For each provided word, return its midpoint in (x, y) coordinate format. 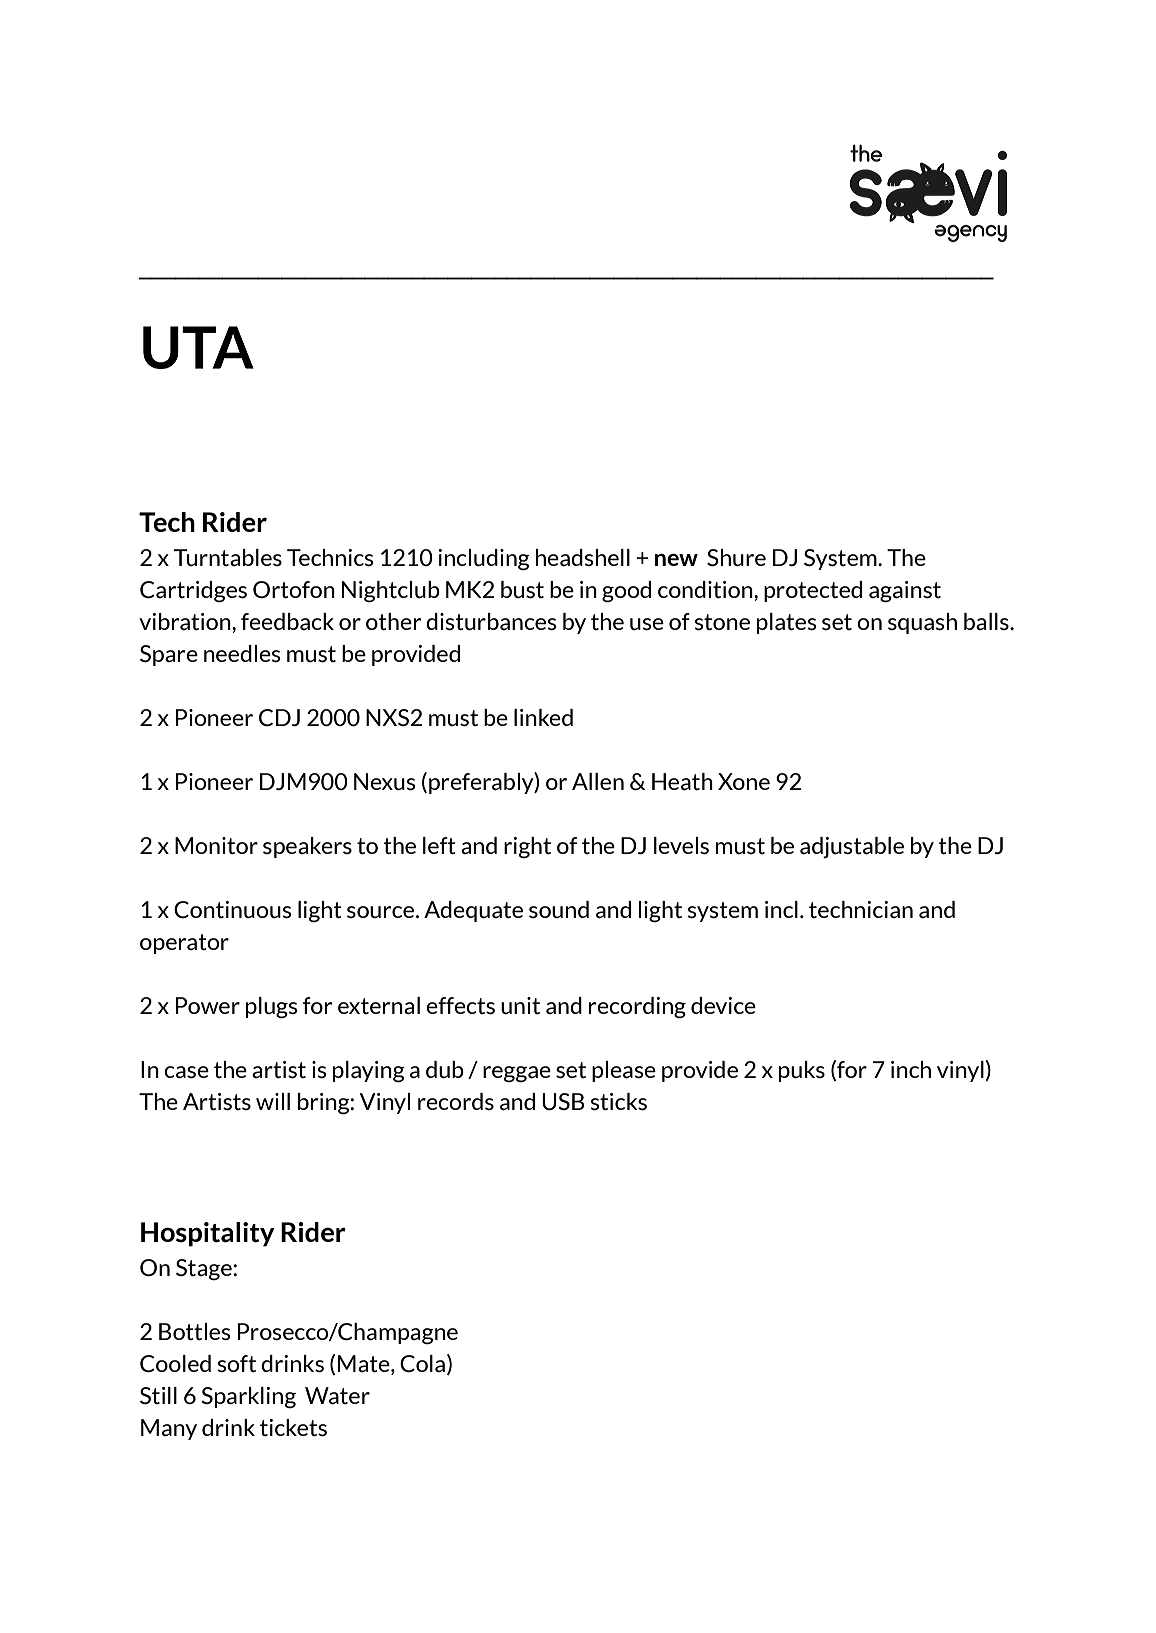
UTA (198, 347)
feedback (287, 621)
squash (922, 623)
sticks (618, 1101)
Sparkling (249, 1397)
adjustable (852, 847)
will (273, 1101)
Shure (736, 557)
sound (559, 909)
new (676, 560)
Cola (422, 1364)
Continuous (233, 910)
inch (911, 1069)
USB (563, 1101)
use (647, 624)
